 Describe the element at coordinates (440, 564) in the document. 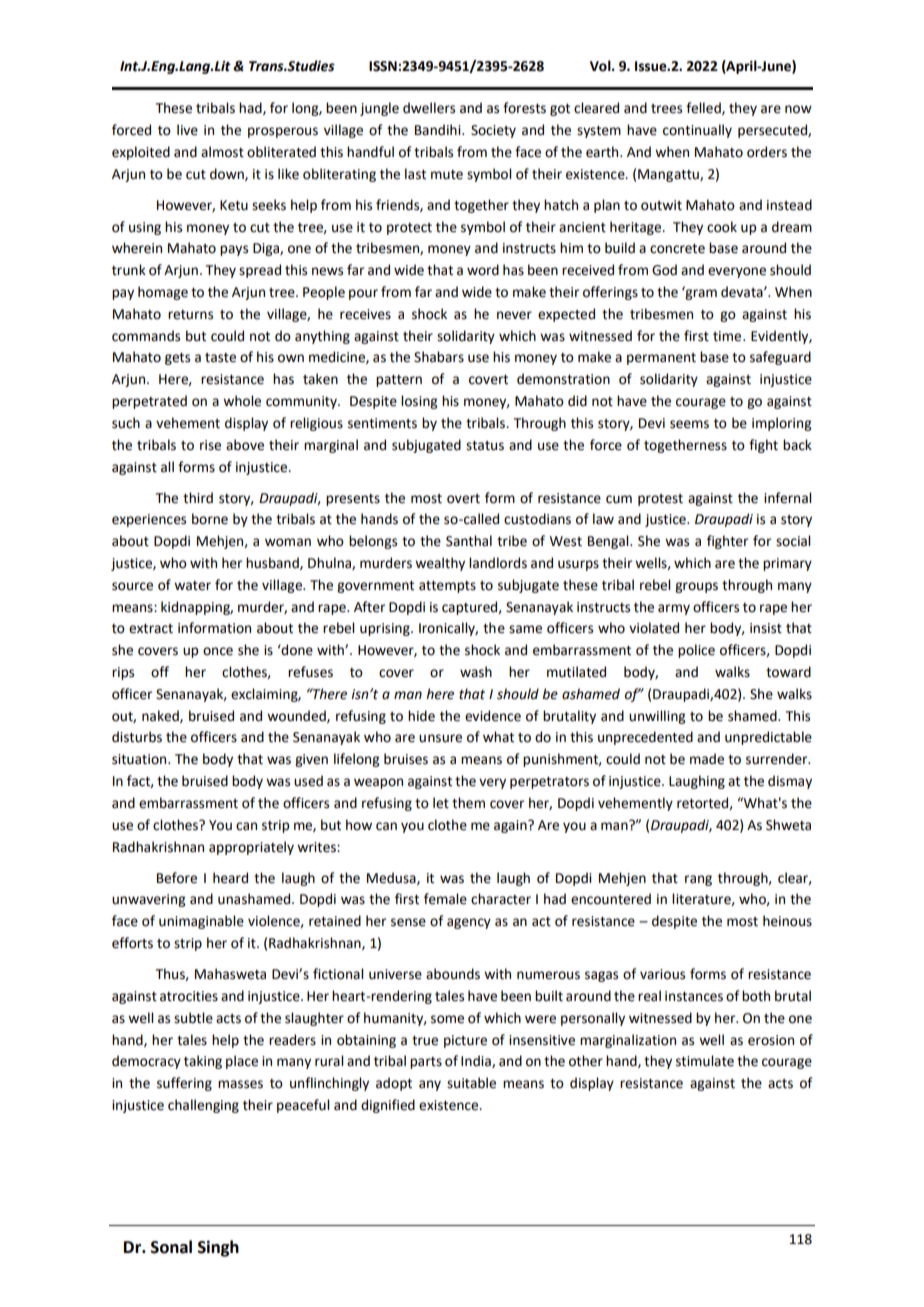

I see `wealthy` at that location.
